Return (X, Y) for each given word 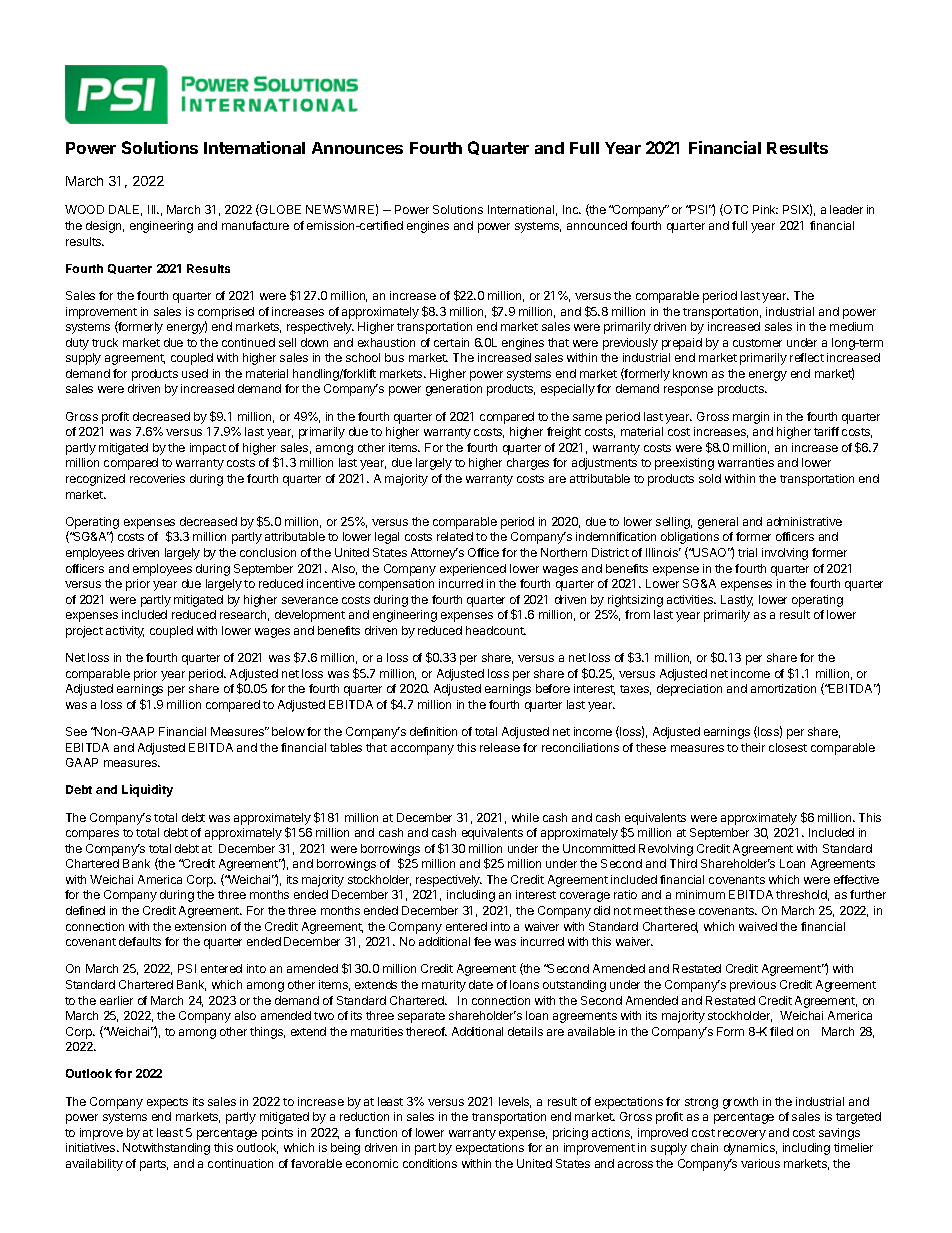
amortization (783, 688)
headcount (496, 630)
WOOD (84, 209)
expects (167, 1103)
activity (125, 632)
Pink (765, 209)
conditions (430, 1163)
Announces (357, 148)
